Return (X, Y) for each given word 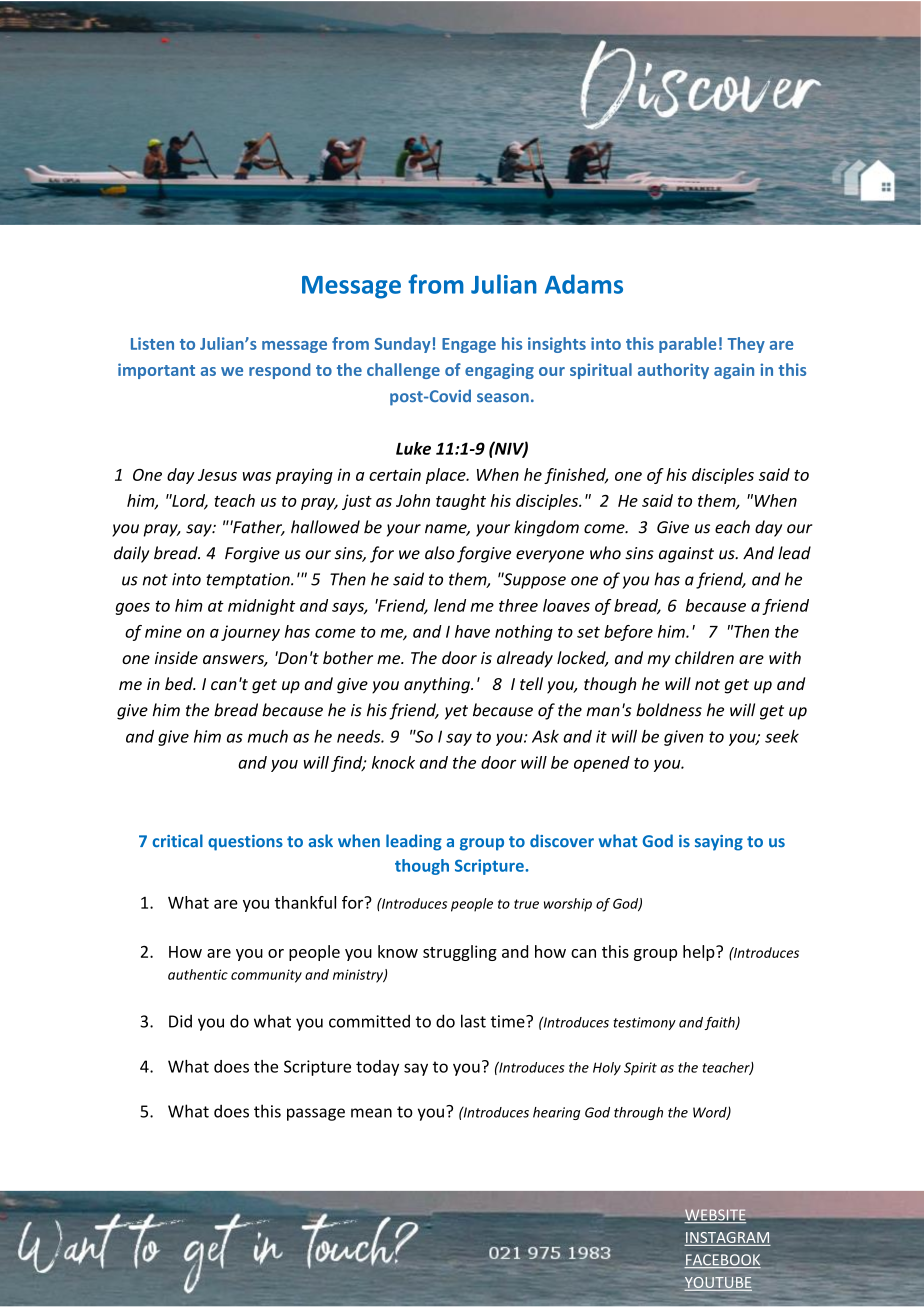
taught (461, 502)
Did (180, 1021)
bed (180, 683)
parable (688, 345)
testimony (644, 1023)
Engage (469, 345)
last (473, 1021)
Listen (152, 343)
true (526, 904)
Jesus (217, 475)
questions (245, 843)
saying (719, 843)
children (704, 657)
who (605, 553)
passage (316, 1114)
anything (438, 685)
